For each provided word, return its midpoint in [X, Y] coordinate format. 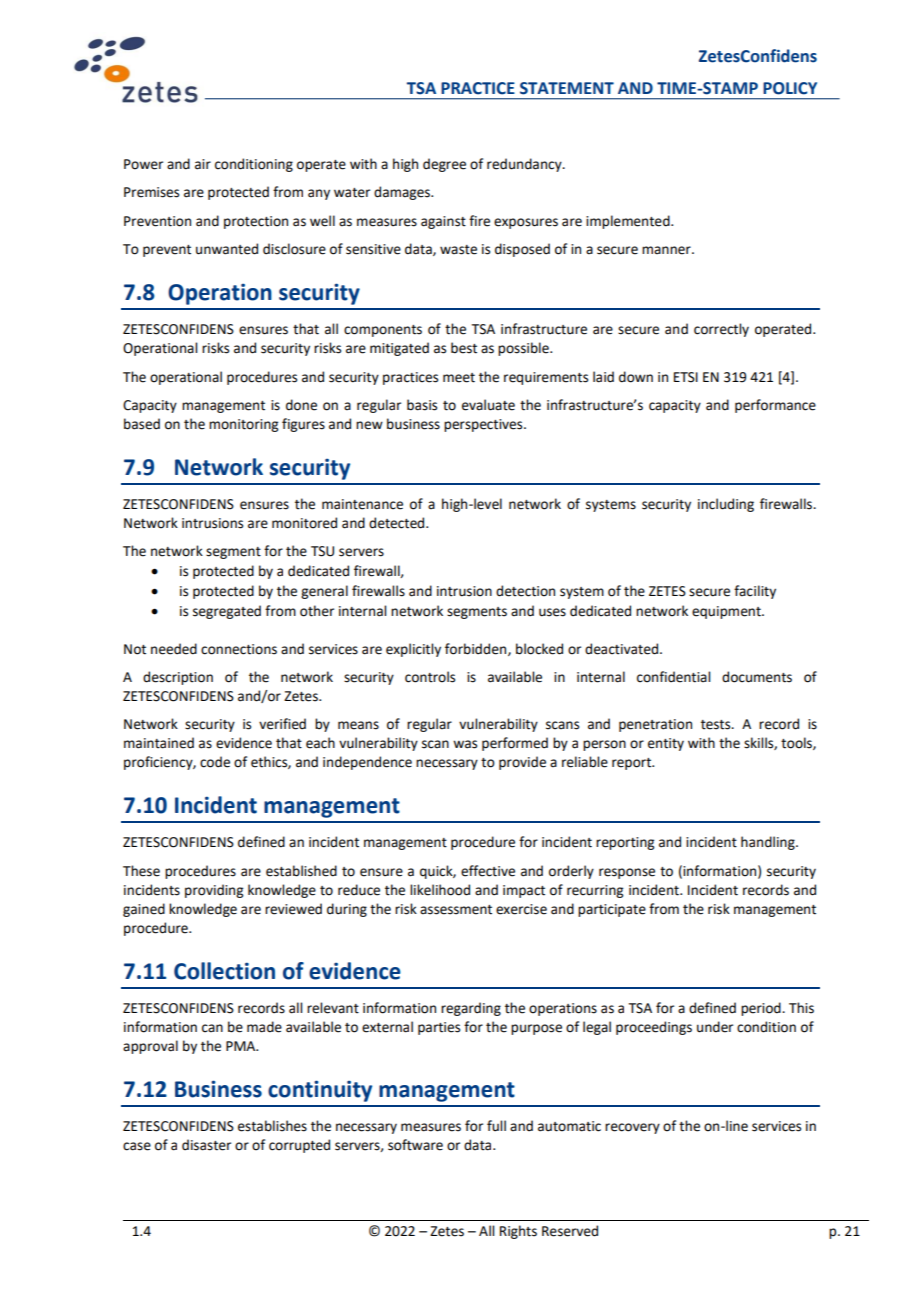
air [203, 164]
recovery [632, 1128]
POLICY [790, 88]
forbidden [477, 649]
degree [444, 165]
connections [239, 649]
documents [757, 677]
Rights [518, 1232]
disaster [206, 1145]
